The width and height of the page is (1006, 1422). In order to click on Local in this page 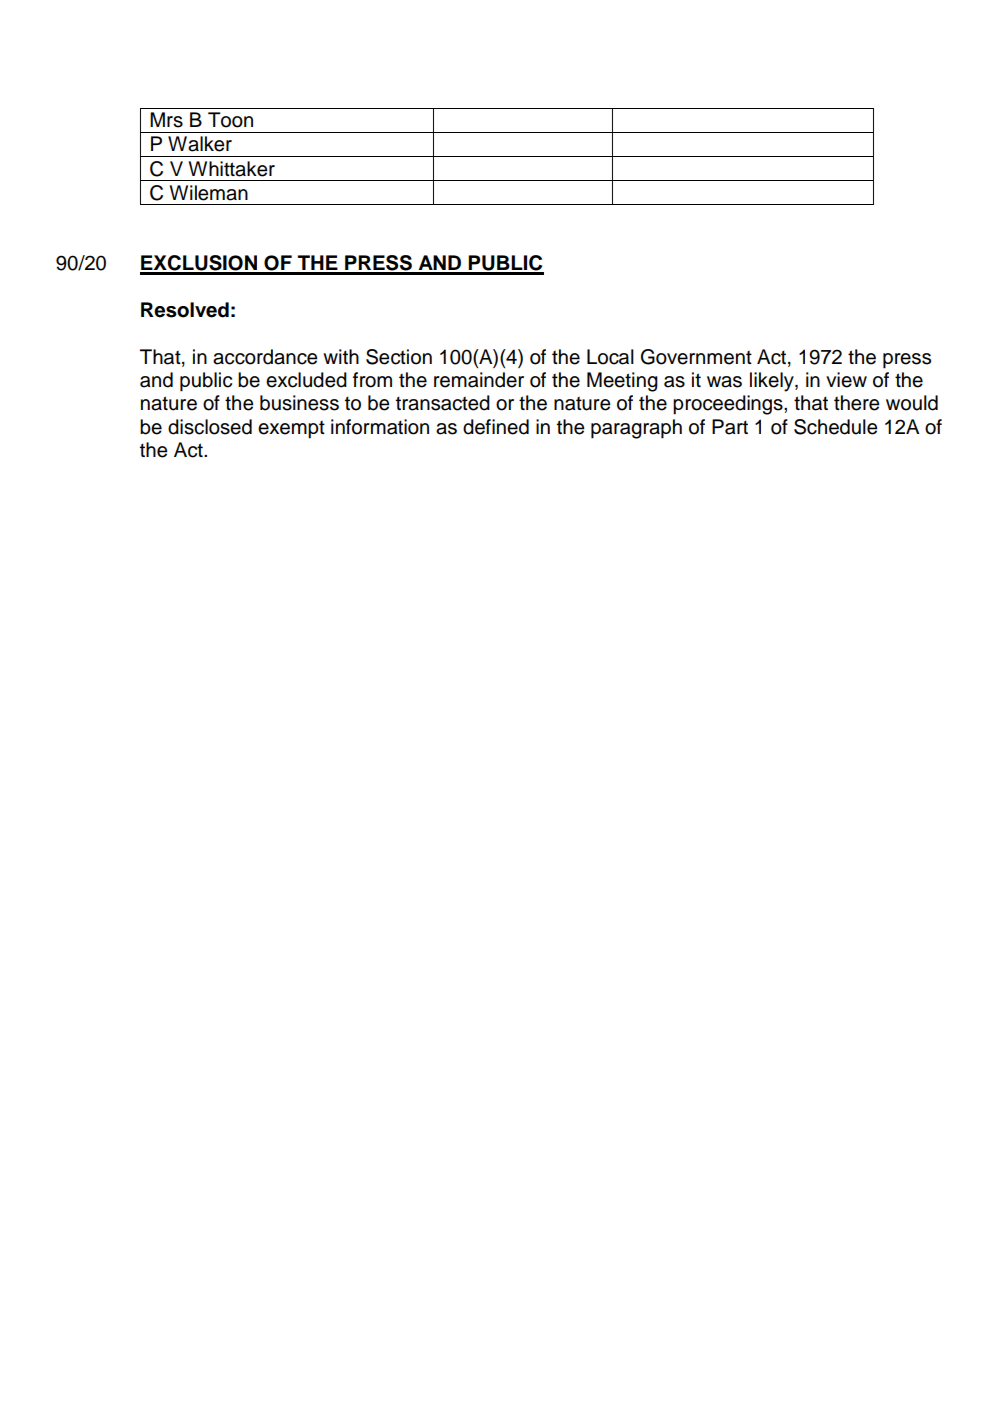, I will do `click(610, 357)`.
